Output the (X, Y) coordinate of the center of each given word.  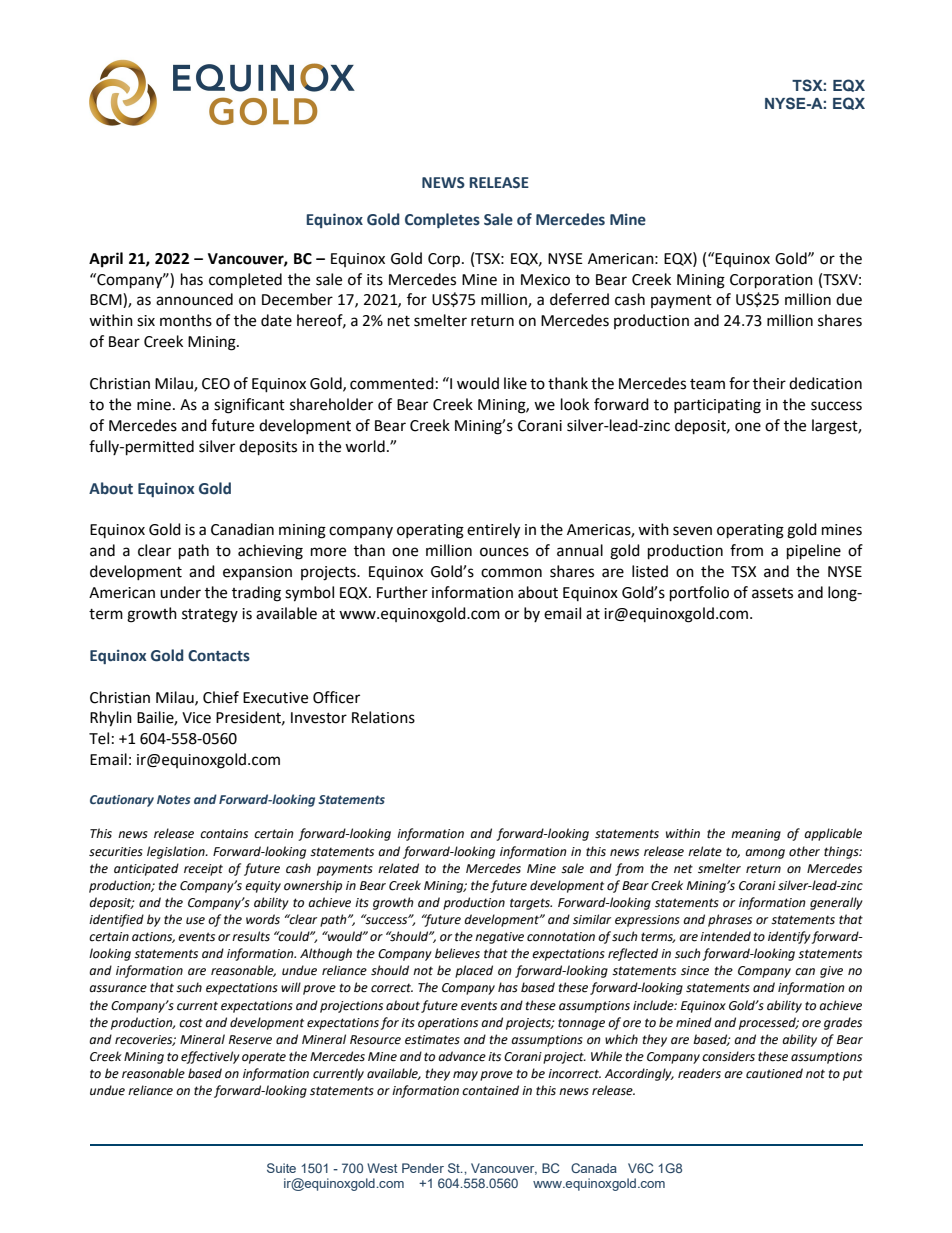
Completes (442, 220)
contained (490, 1090)
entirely (493, 531)
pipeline (814, 552)
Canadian (242, 529)
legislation (177, 852)
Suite (281, 1168)
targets (531, 904)
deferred (579, 299)
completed (245, 280)
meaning (756, 835)
